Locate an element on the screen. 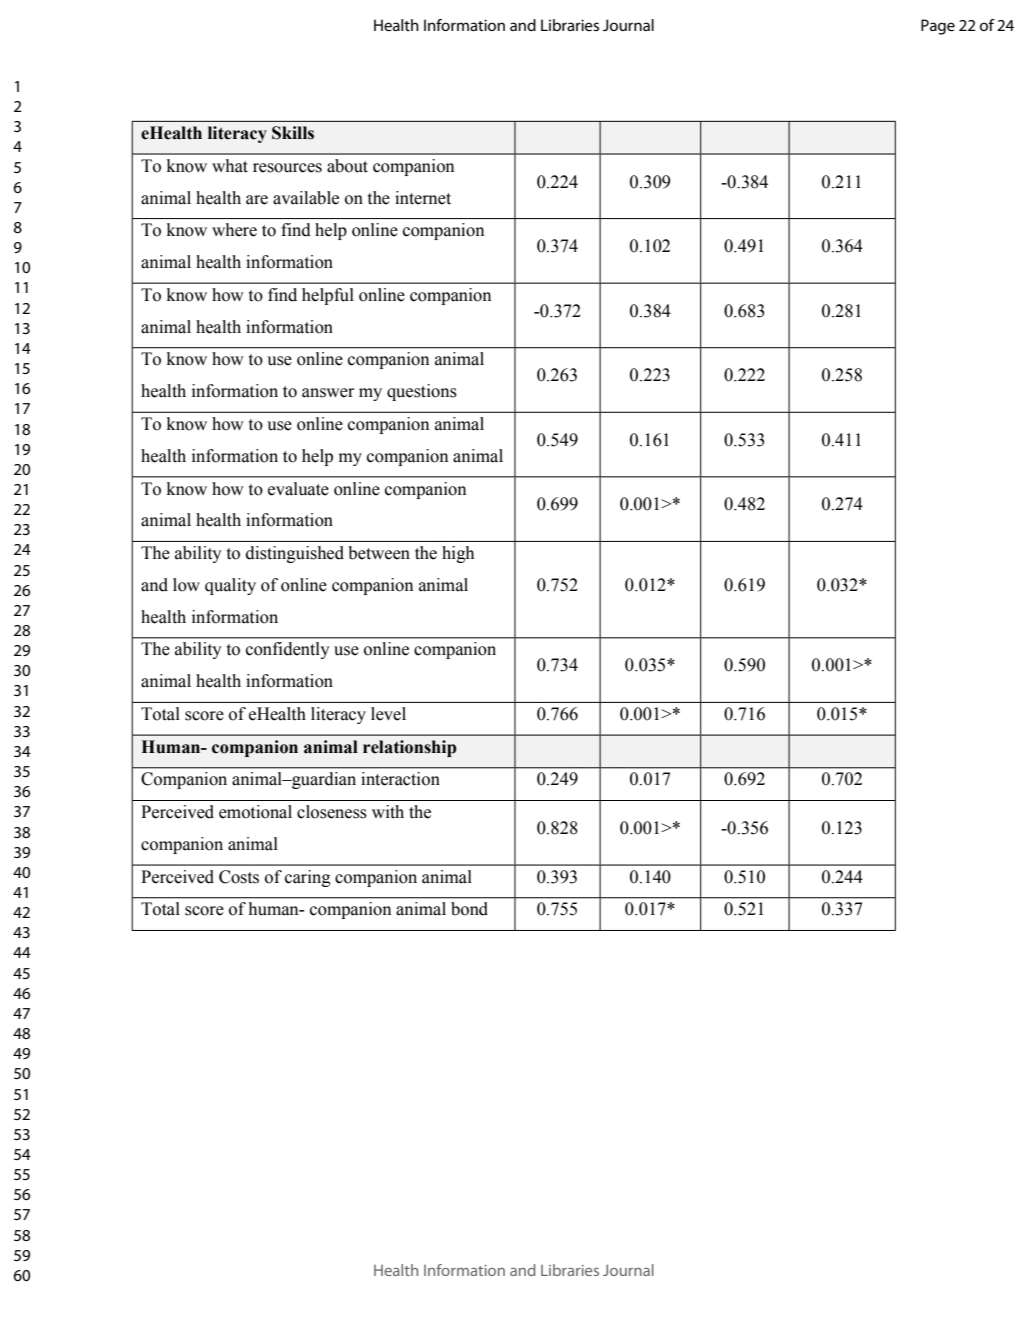 Image resolution: width=1028 pixels, height=1330 pixels. Page is located at coordinates (938, 27).
